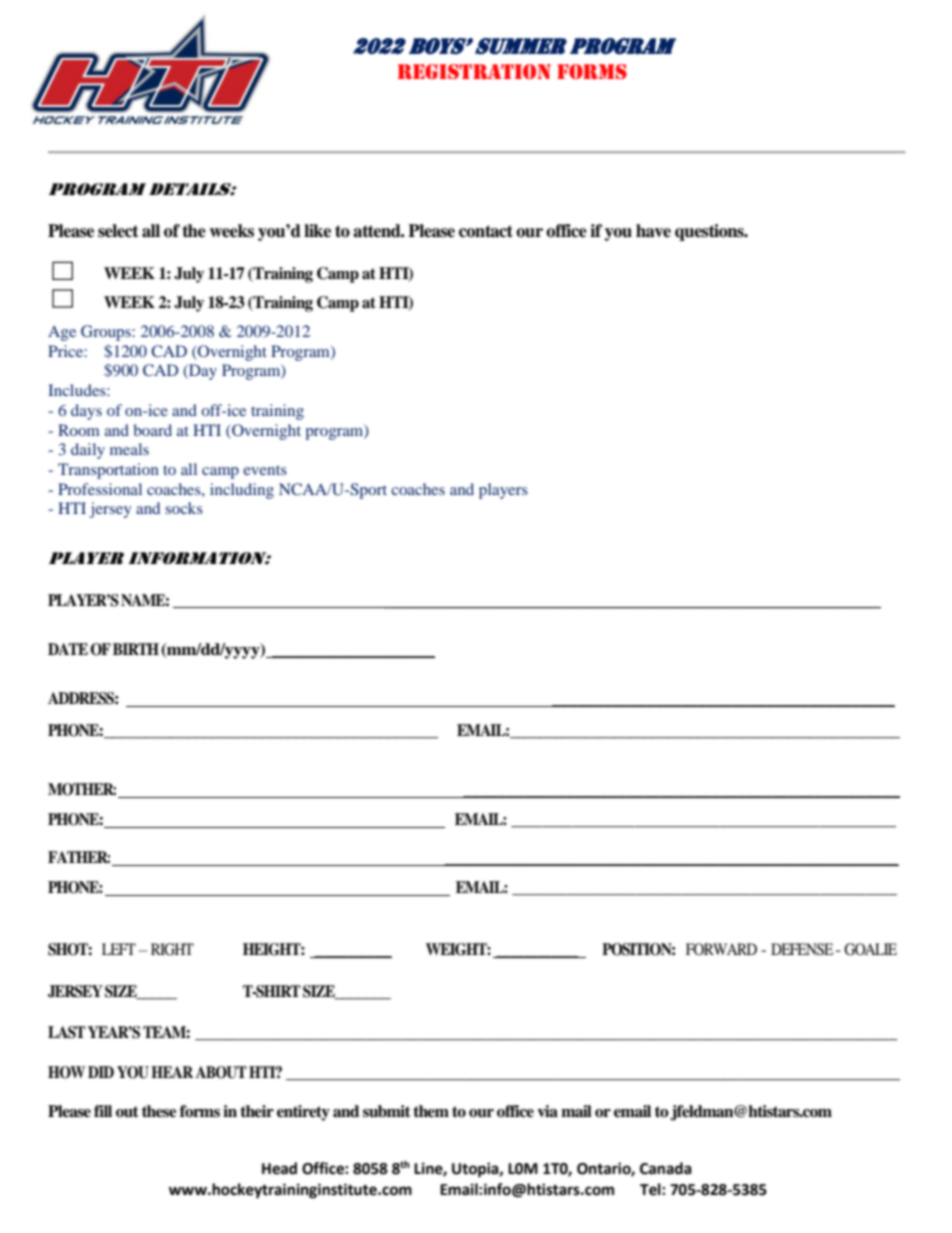  What do you see at coordinates (242, 491) in the page?
I see `including` at bounding box center [242, 491].
